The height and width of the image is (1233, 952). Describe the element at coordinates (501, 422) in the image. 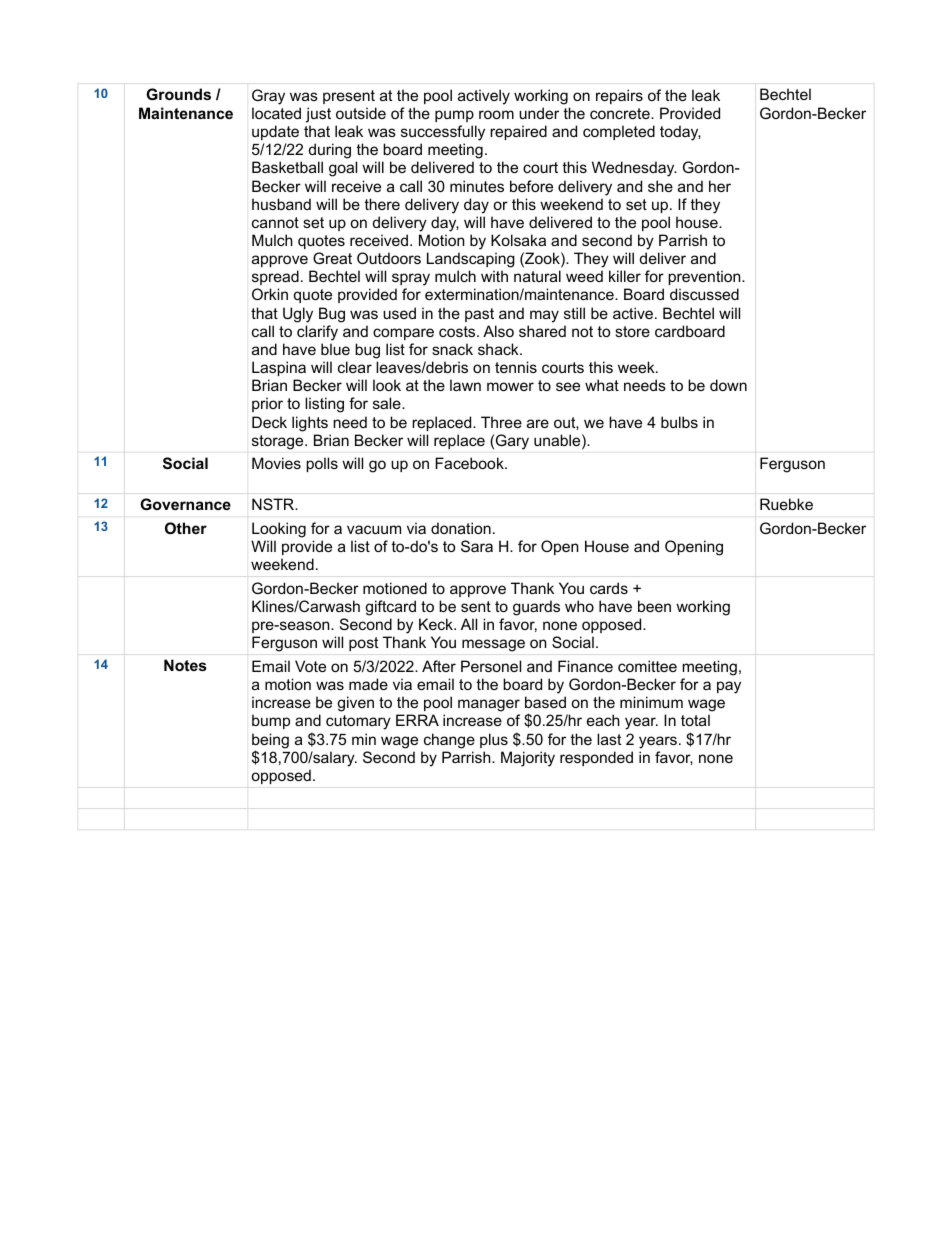

I see `Three` at that location.
